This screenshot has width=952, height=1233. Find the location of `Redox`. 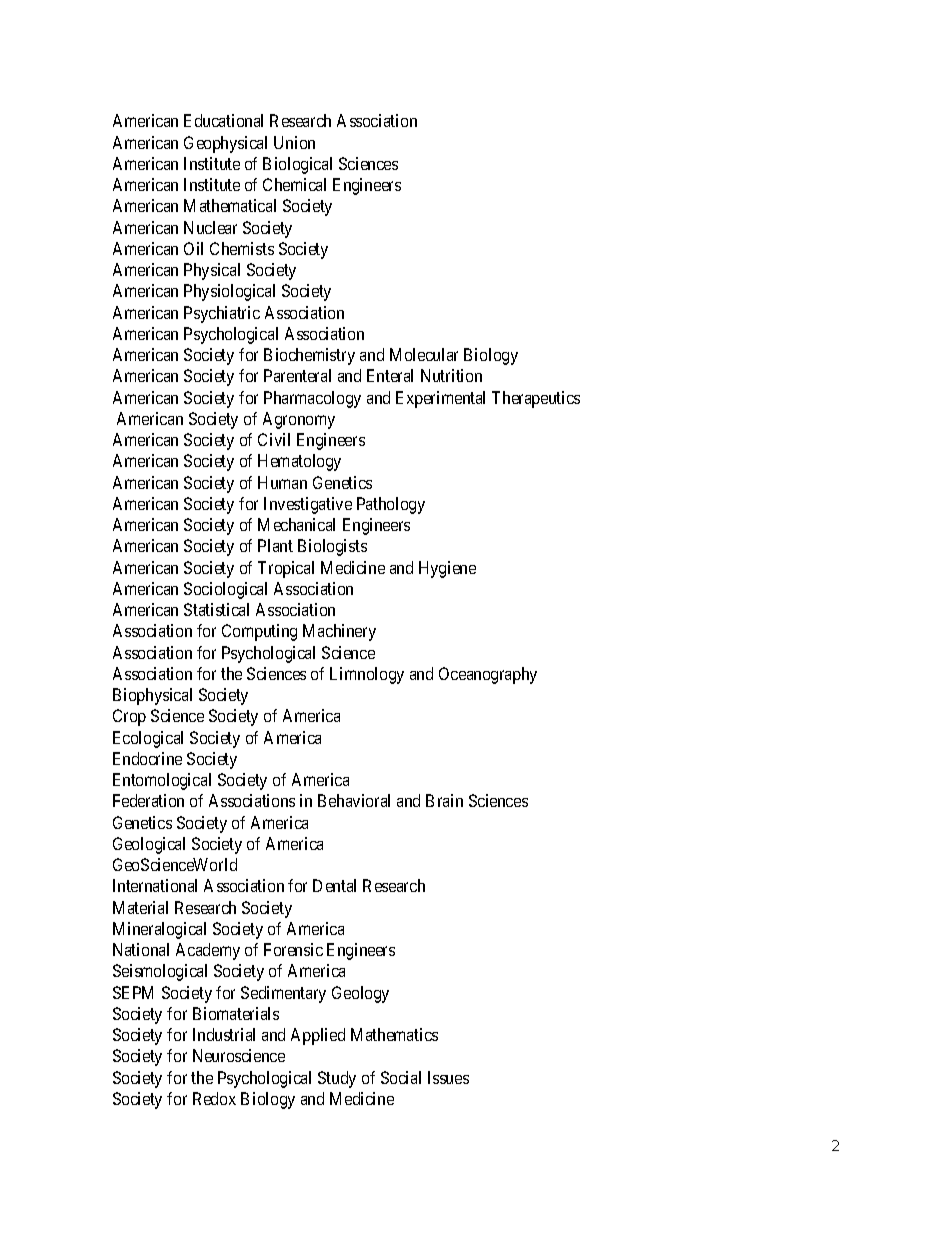

Redox is located at coordinates (214, 1098).
